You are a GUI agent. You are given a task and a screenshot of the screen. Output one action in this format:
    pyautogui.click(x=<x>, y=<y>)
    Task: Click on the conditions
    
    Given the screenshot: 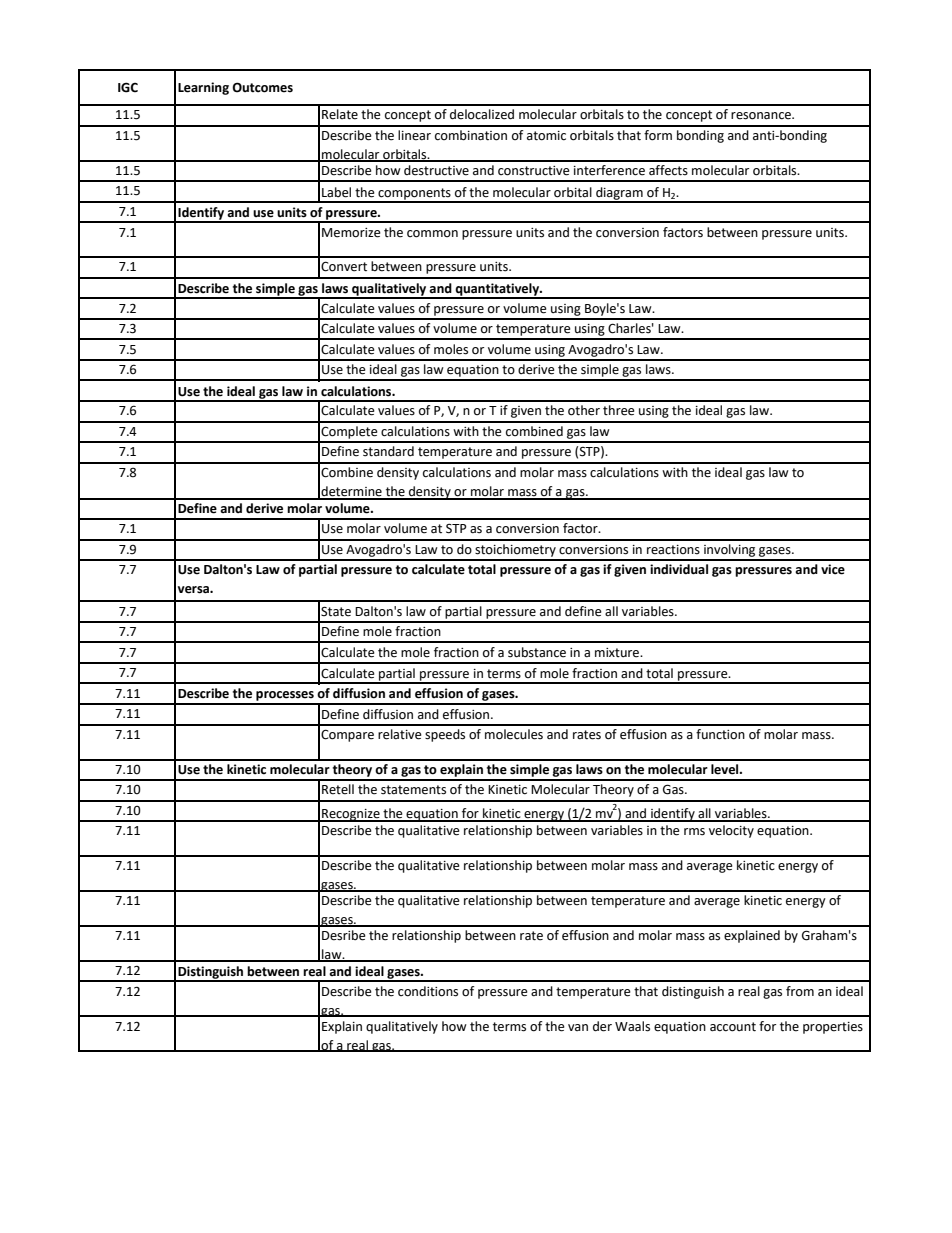 What is the action you would take?
    pyautogui.click(x=428, y=991)
